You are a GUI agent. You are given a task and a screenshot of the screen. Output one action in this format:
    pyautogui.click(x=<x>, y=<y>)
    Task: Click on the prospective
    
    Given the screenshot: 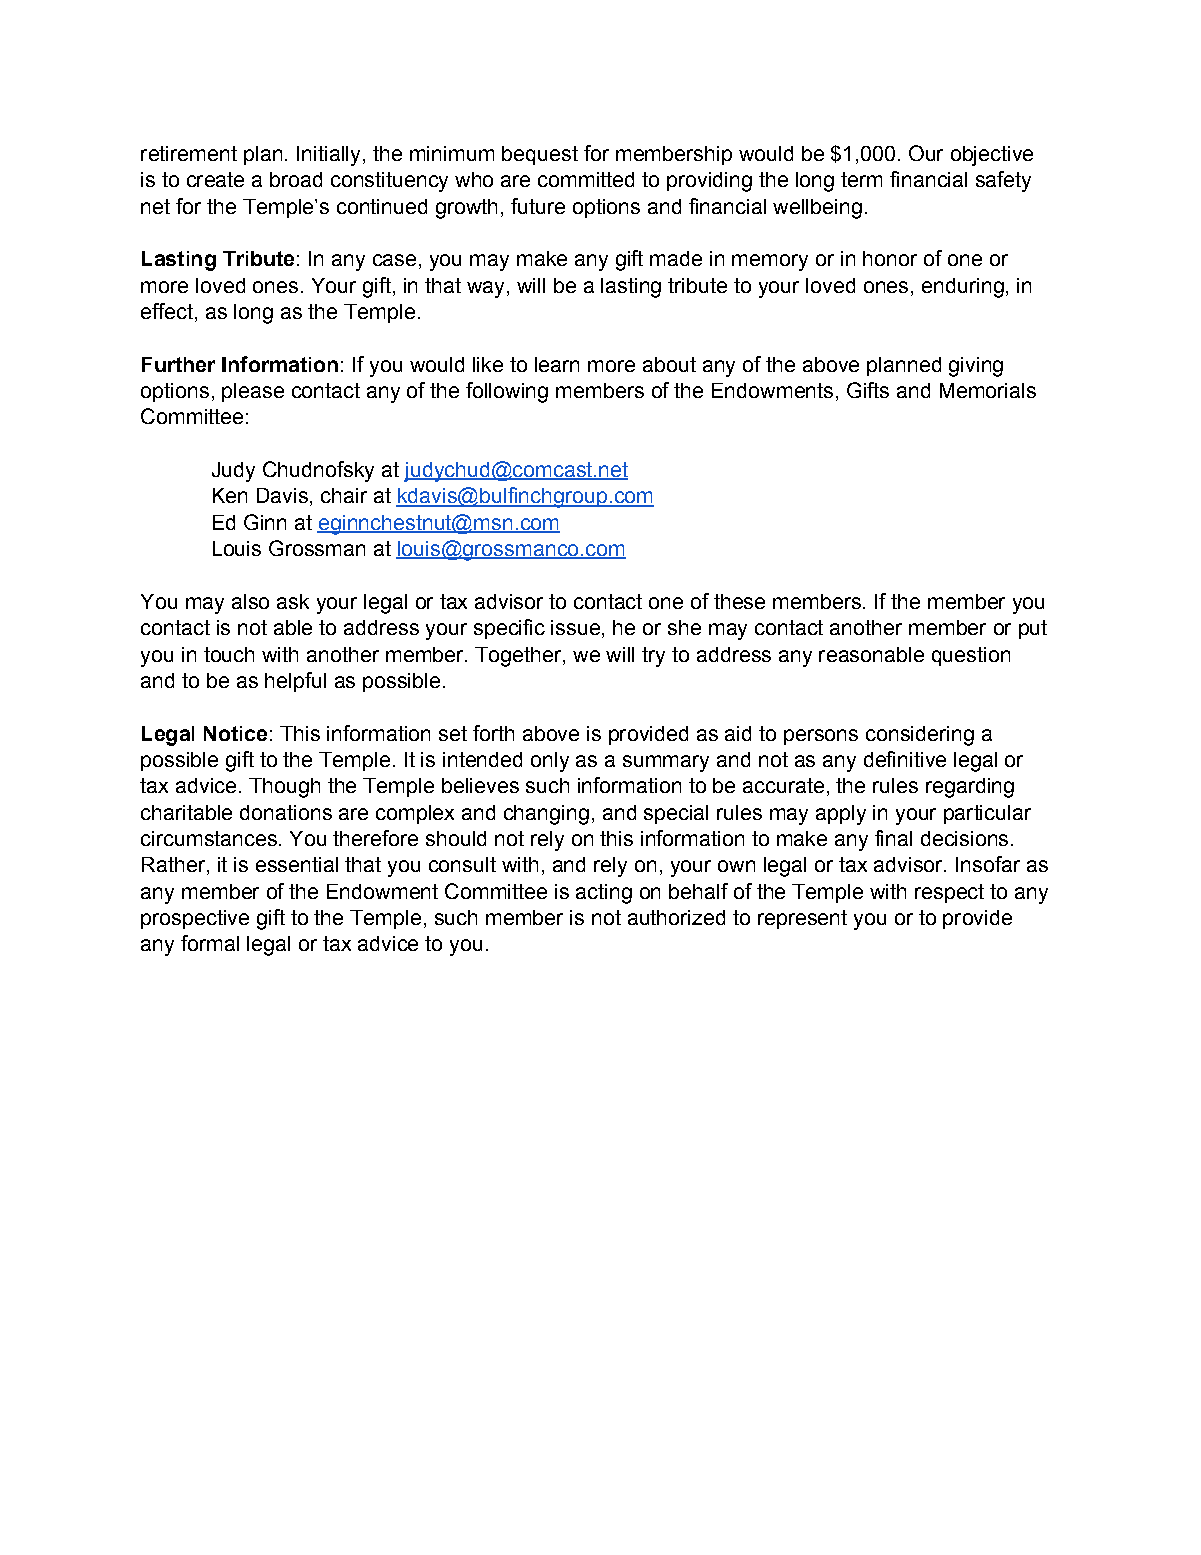 What is the action you would take?
    pyautogui.click(x=195, y=919)
